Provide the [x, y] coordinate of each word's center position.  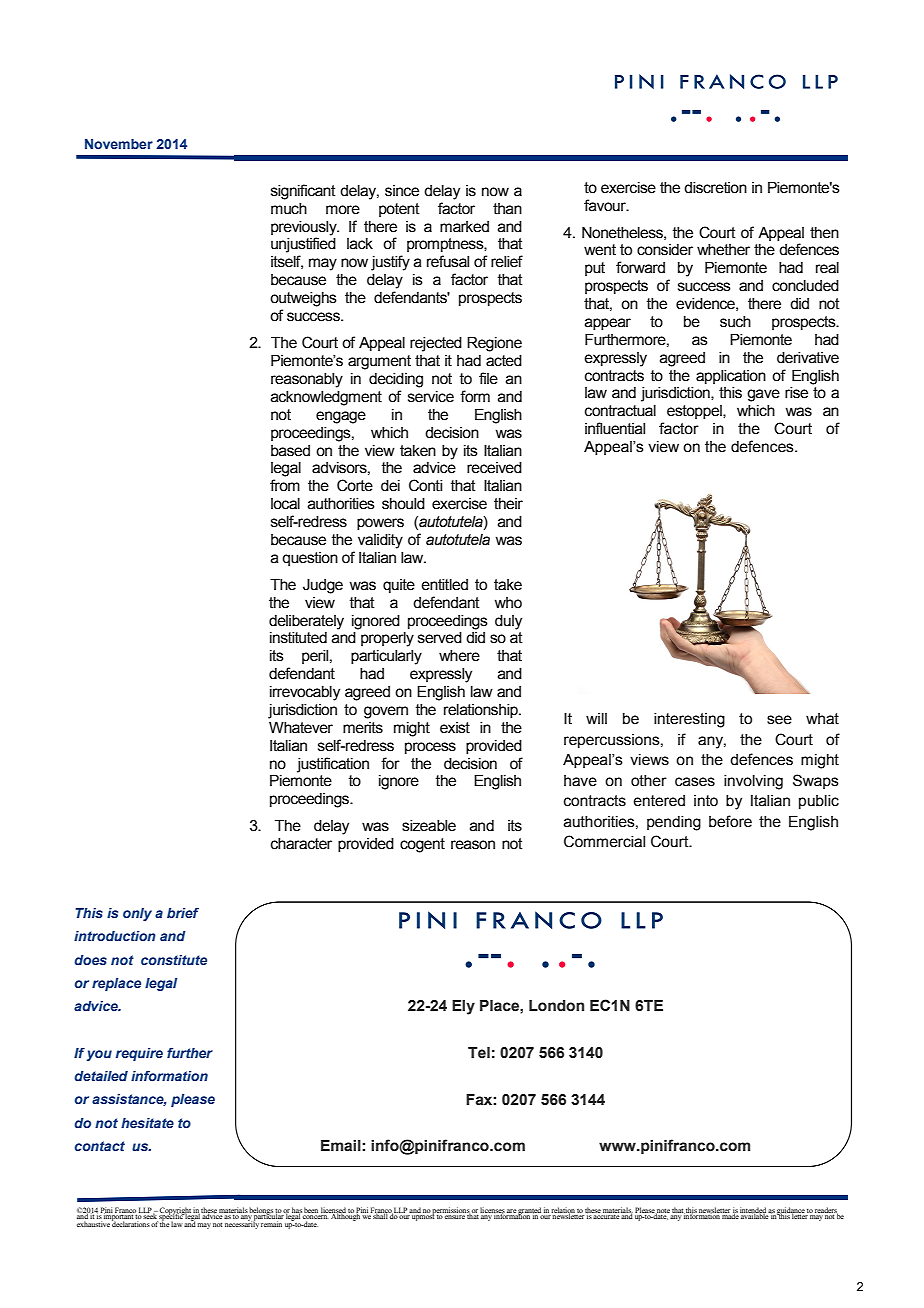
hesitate [147, 1123]
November [119, 144]
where [459, 656]
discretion [715, 188]
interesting [689, 720]
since [402, 191]
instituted [298, 638]
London [556, 1006]
